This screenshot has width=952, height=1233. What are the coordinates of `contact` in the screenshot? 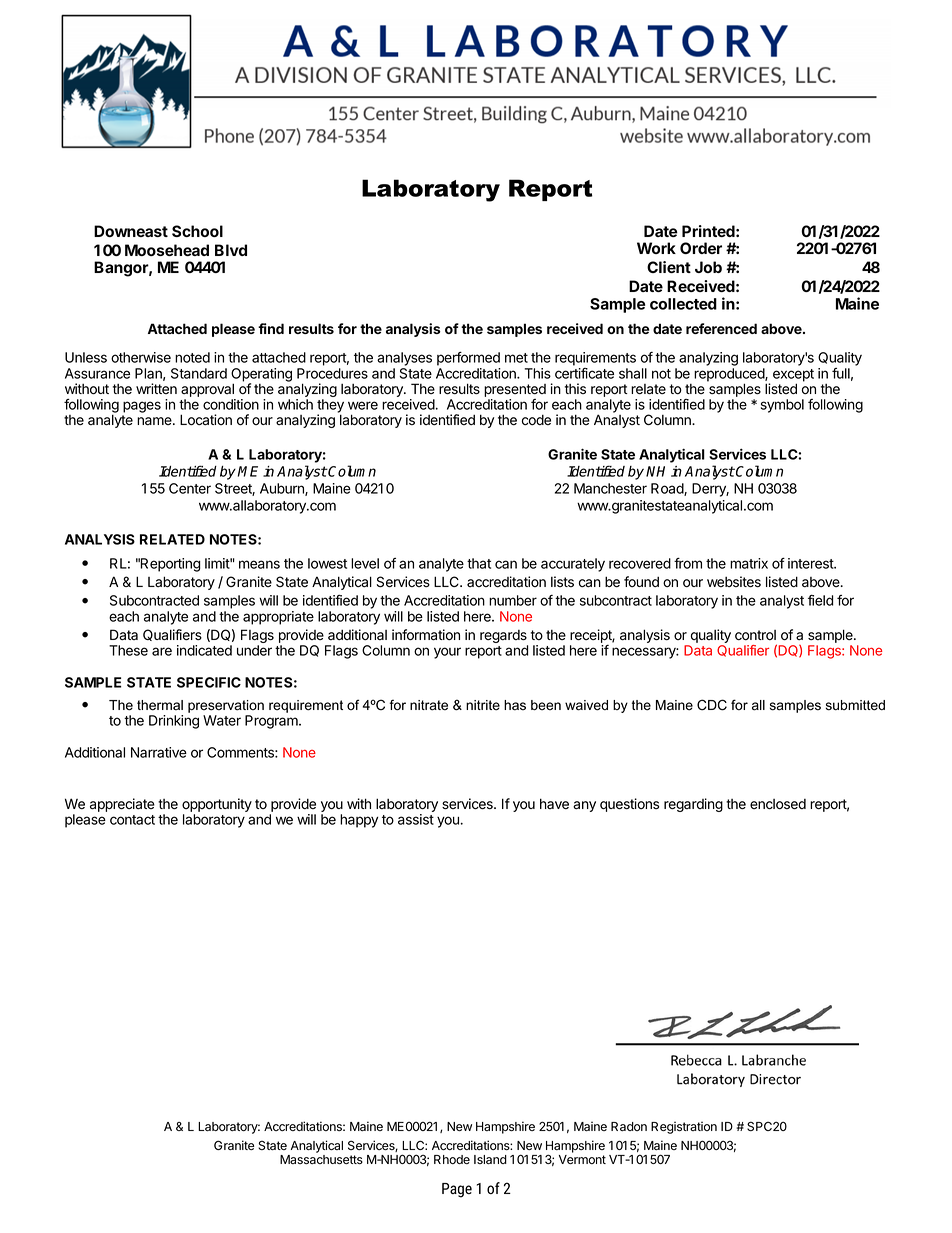 It's located at (132, 820).
